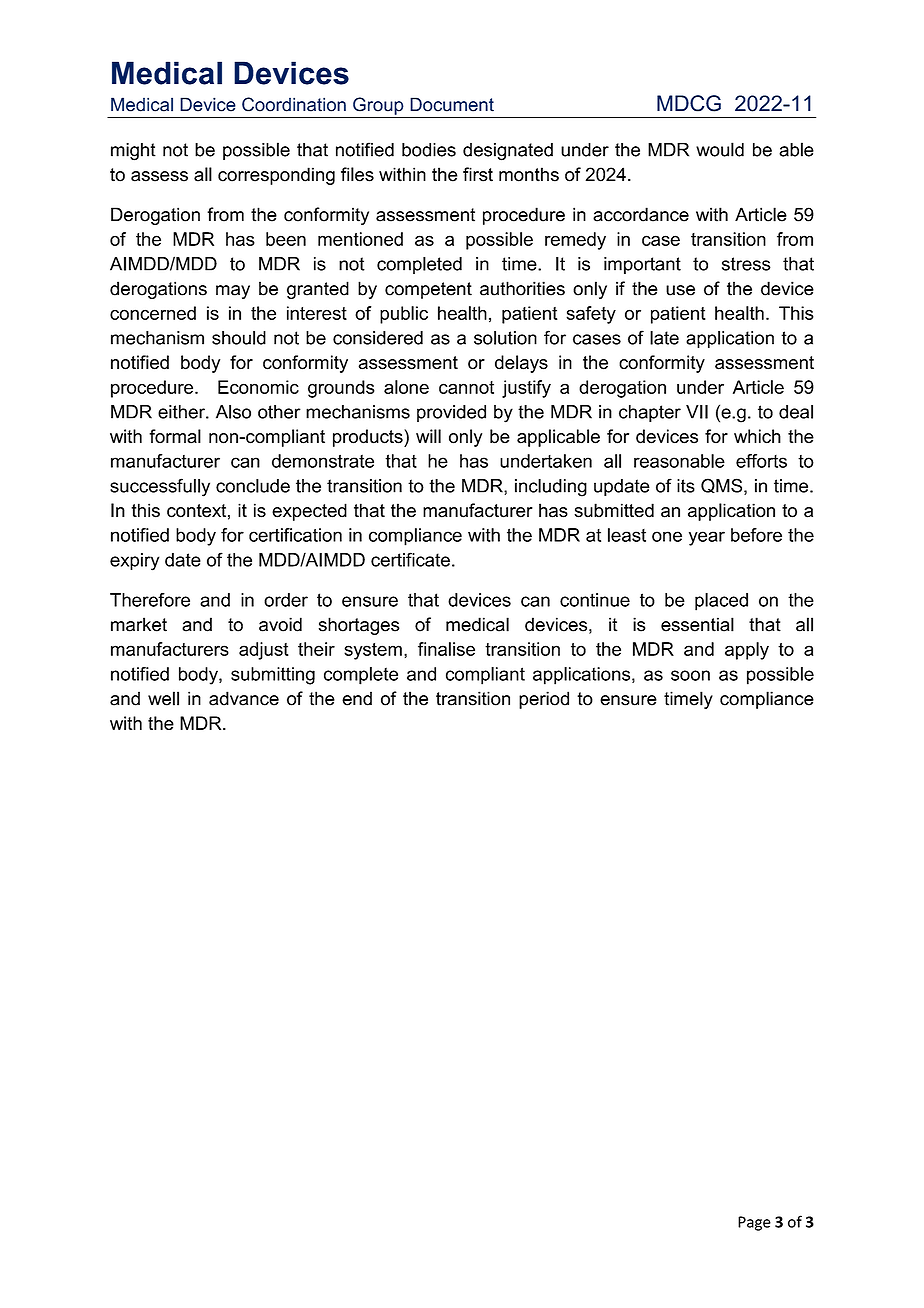  Describe the element at coordinates (690, 675) in the image. I see `soon` at that location.
